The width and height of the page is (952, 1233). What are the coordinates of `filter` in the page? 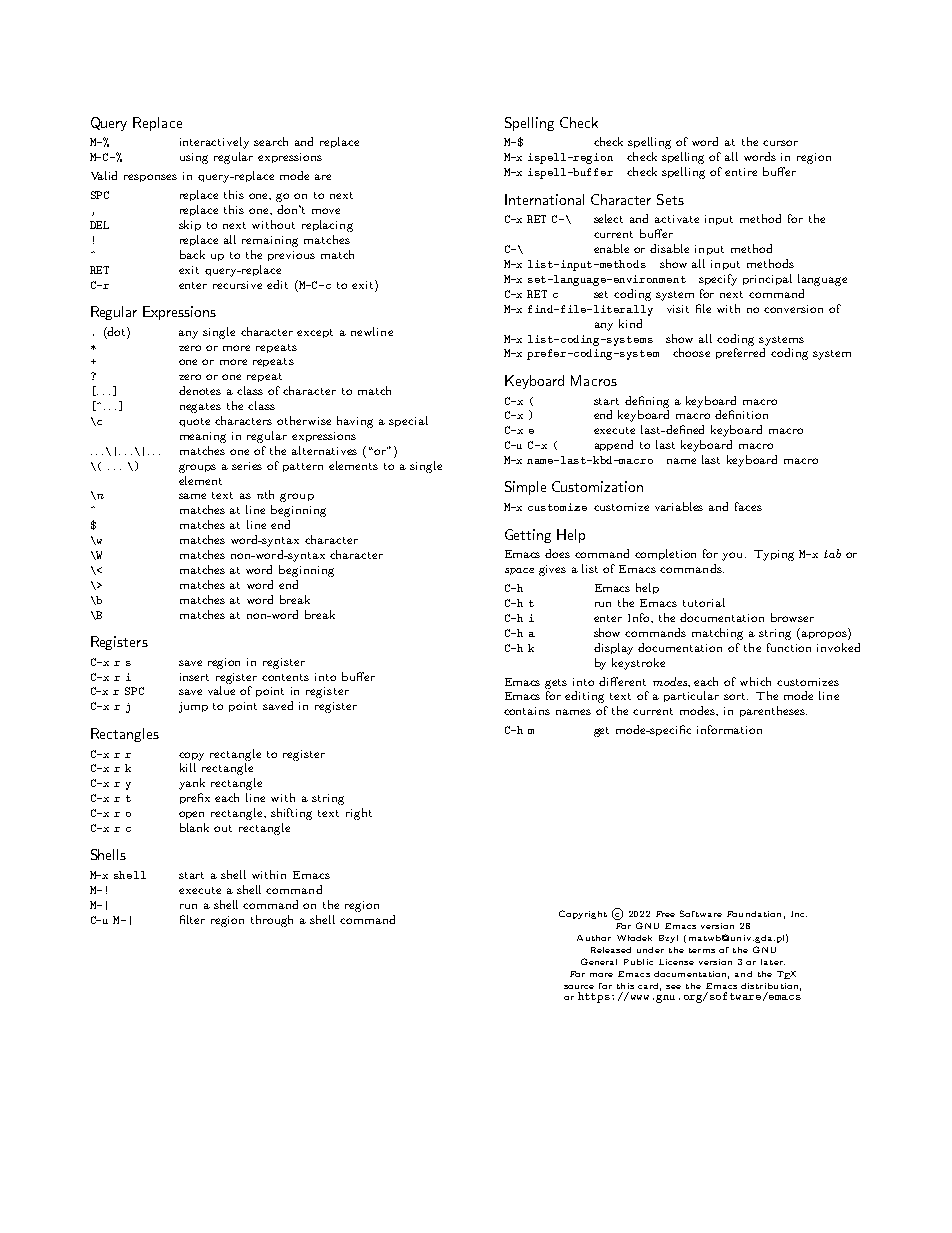 It's located at (192, 919).
